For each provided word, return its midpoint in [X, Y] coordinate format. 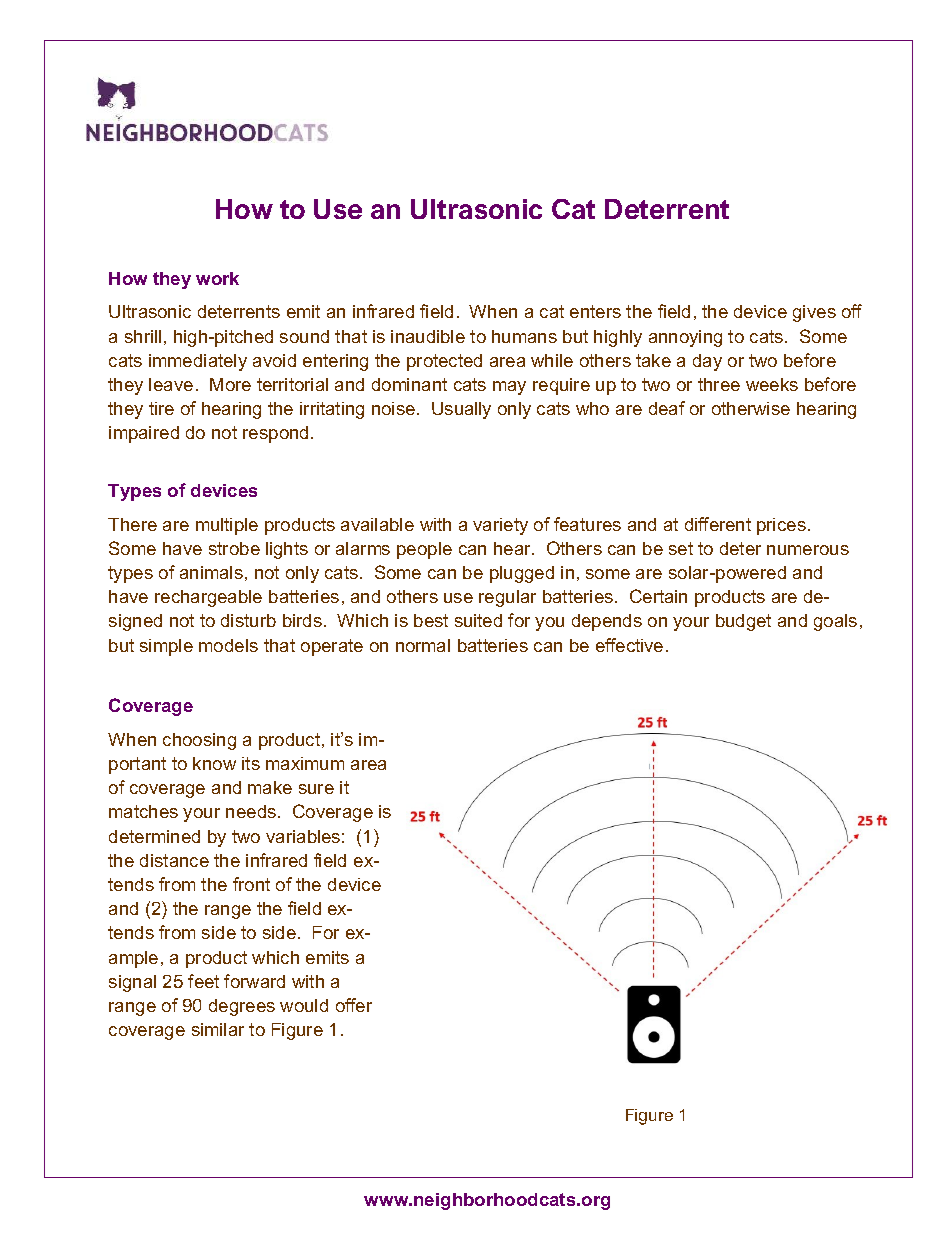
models [228, 645]
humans [524, 336]
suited [478, 620]
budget [743, 622]
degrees [242, 1007]
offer [354, 1005]
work [217, 278]
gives [814, 313]
